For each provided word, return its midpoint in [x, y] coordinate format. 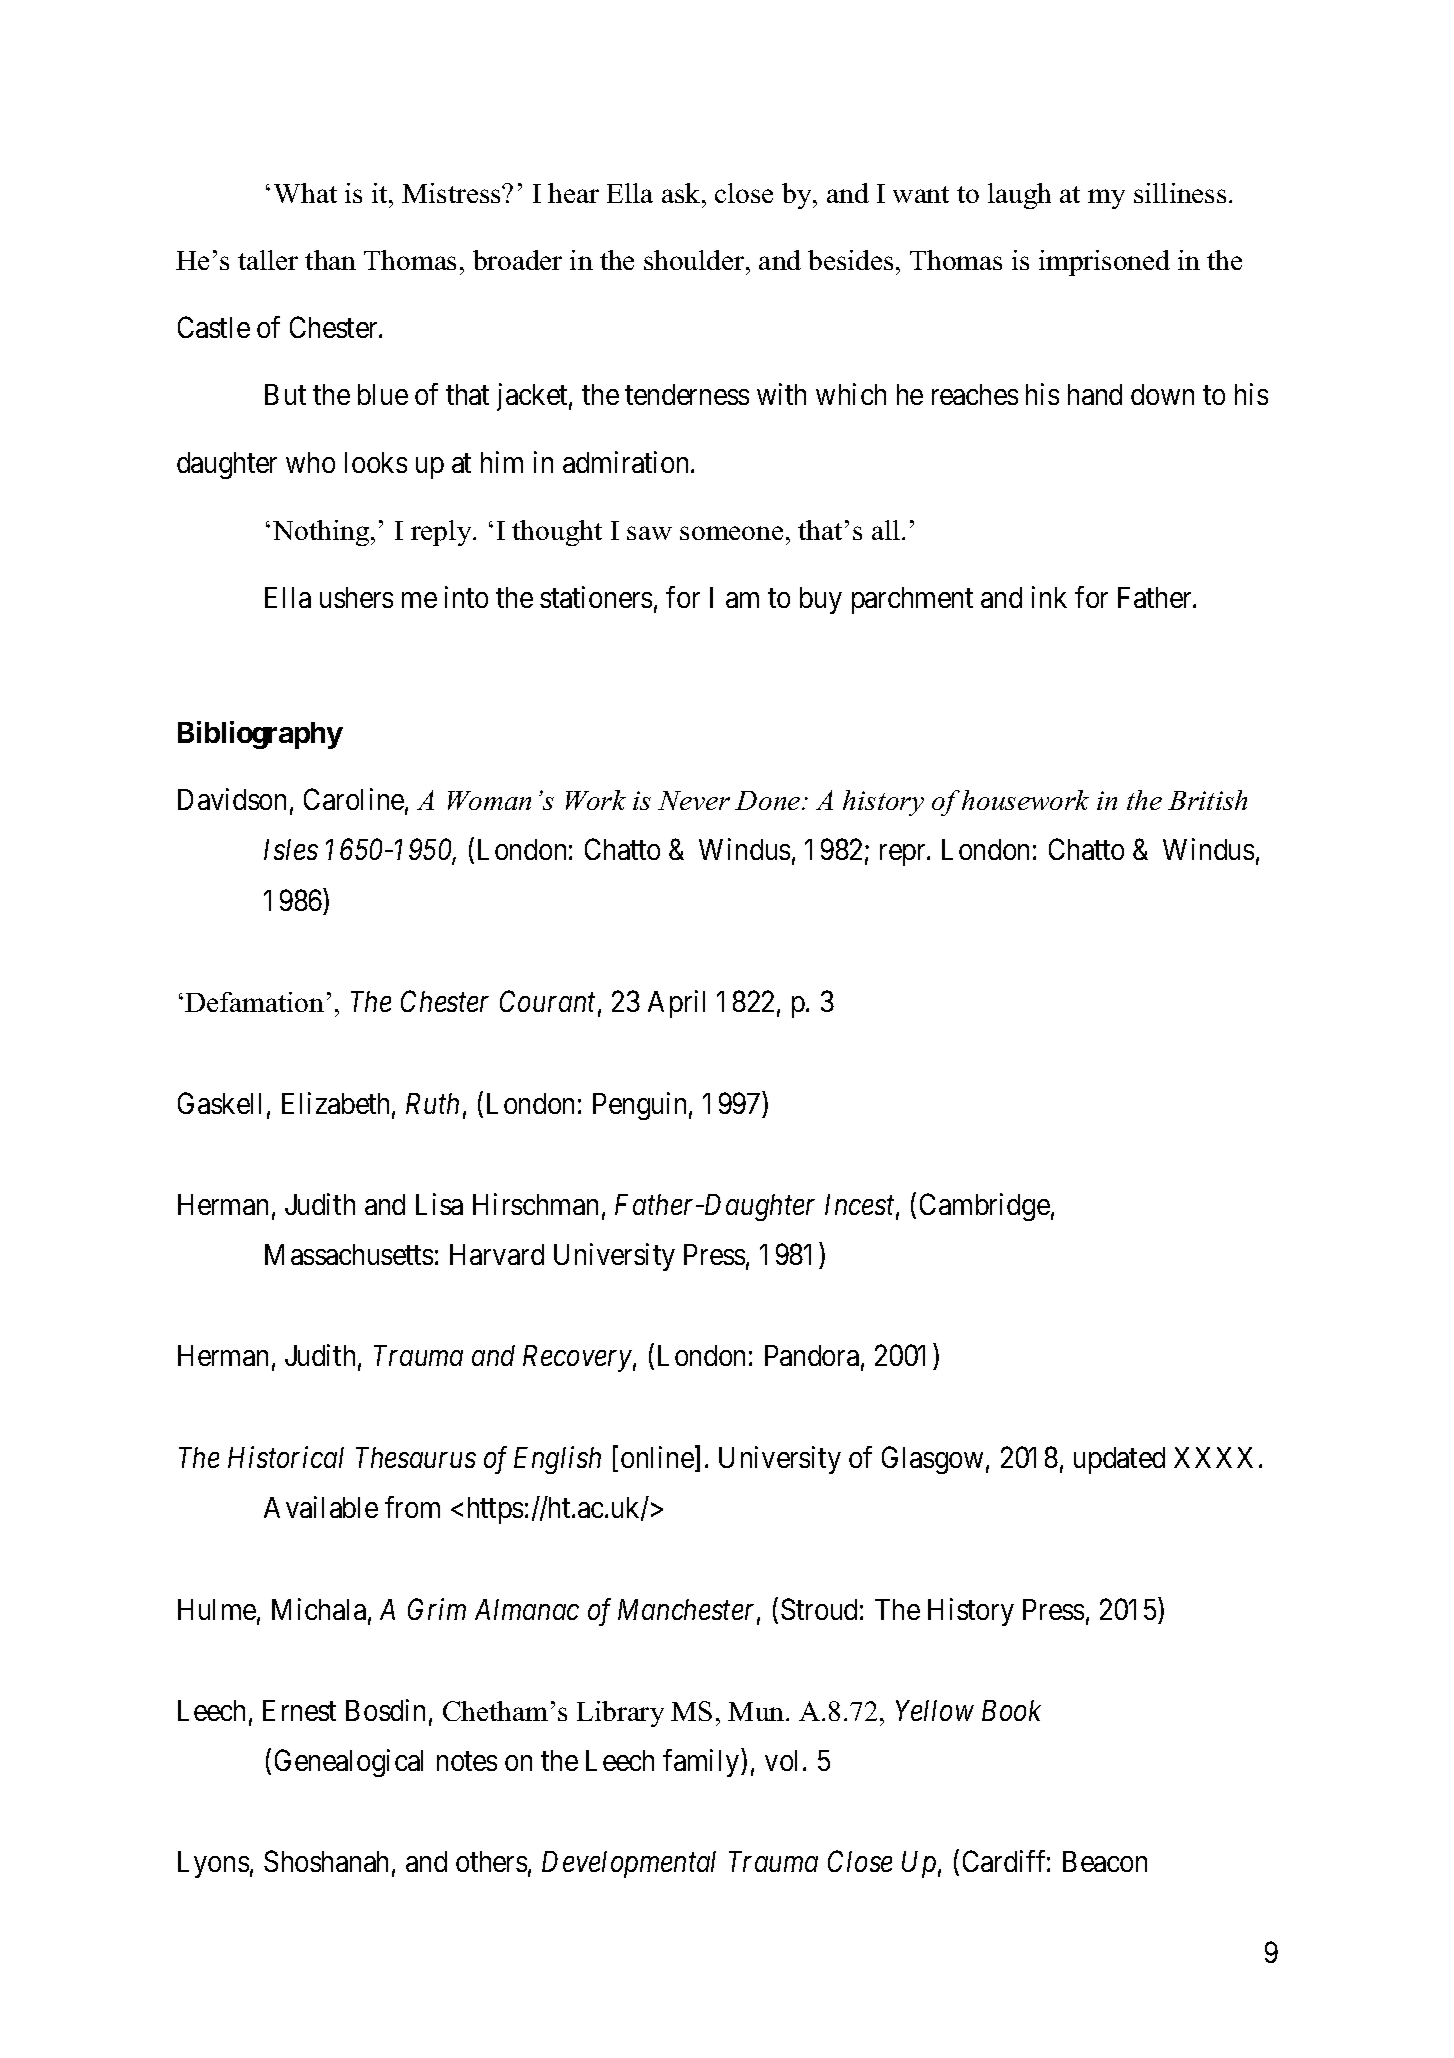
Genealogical [349, 1763]
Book [1011, 1710]
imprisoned [1104, 263]
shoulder [695, 260]
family [702, 1763]
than [330, 260]
